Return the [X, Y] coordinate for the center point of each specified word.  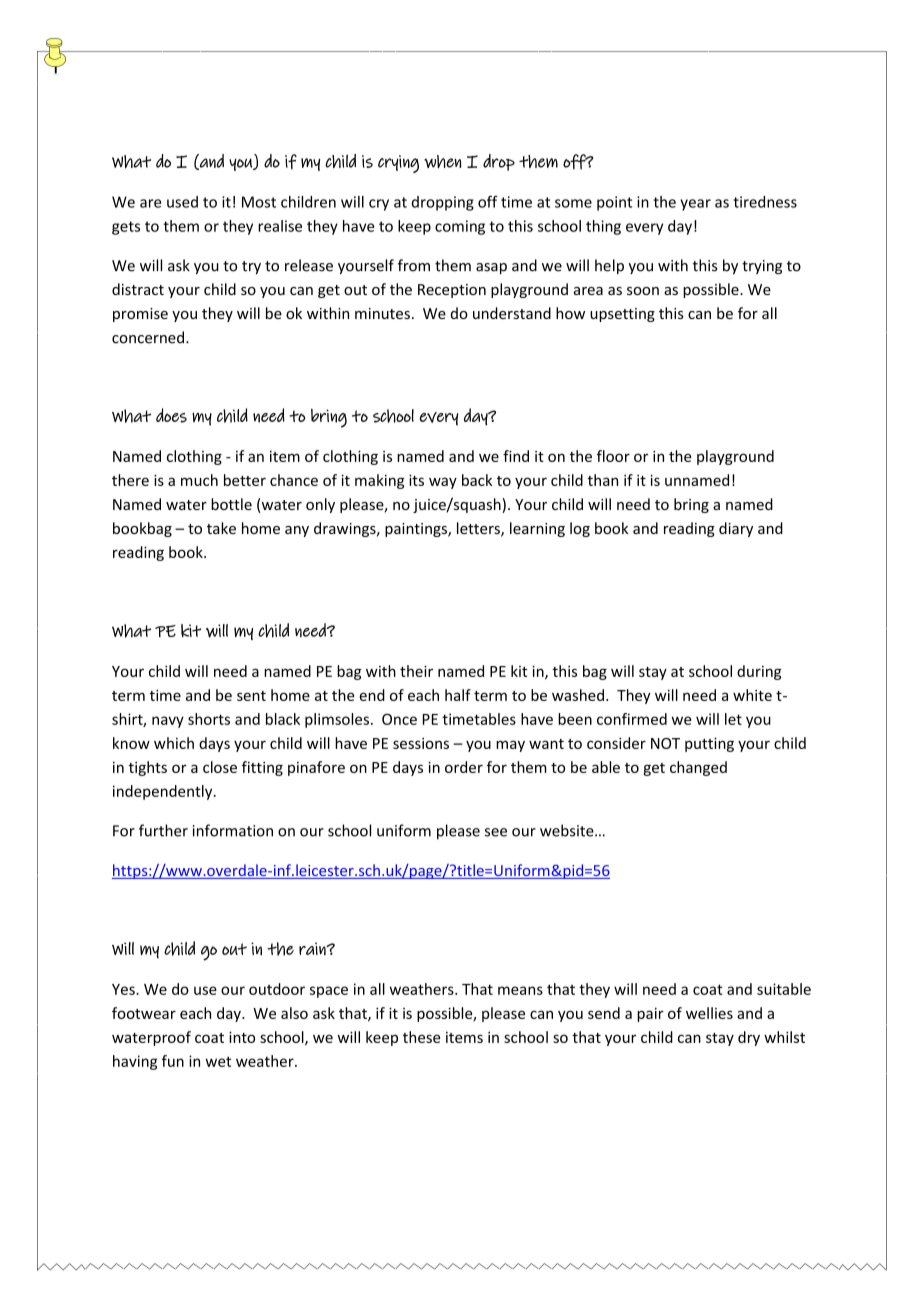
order [464, 767]
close [220, 767]
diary [736, 529]
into [242, 1037]
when [442, 161]
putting [709, 744]
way [443, 483]
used [182, 202]
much [199, 480]
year [695, 205]
